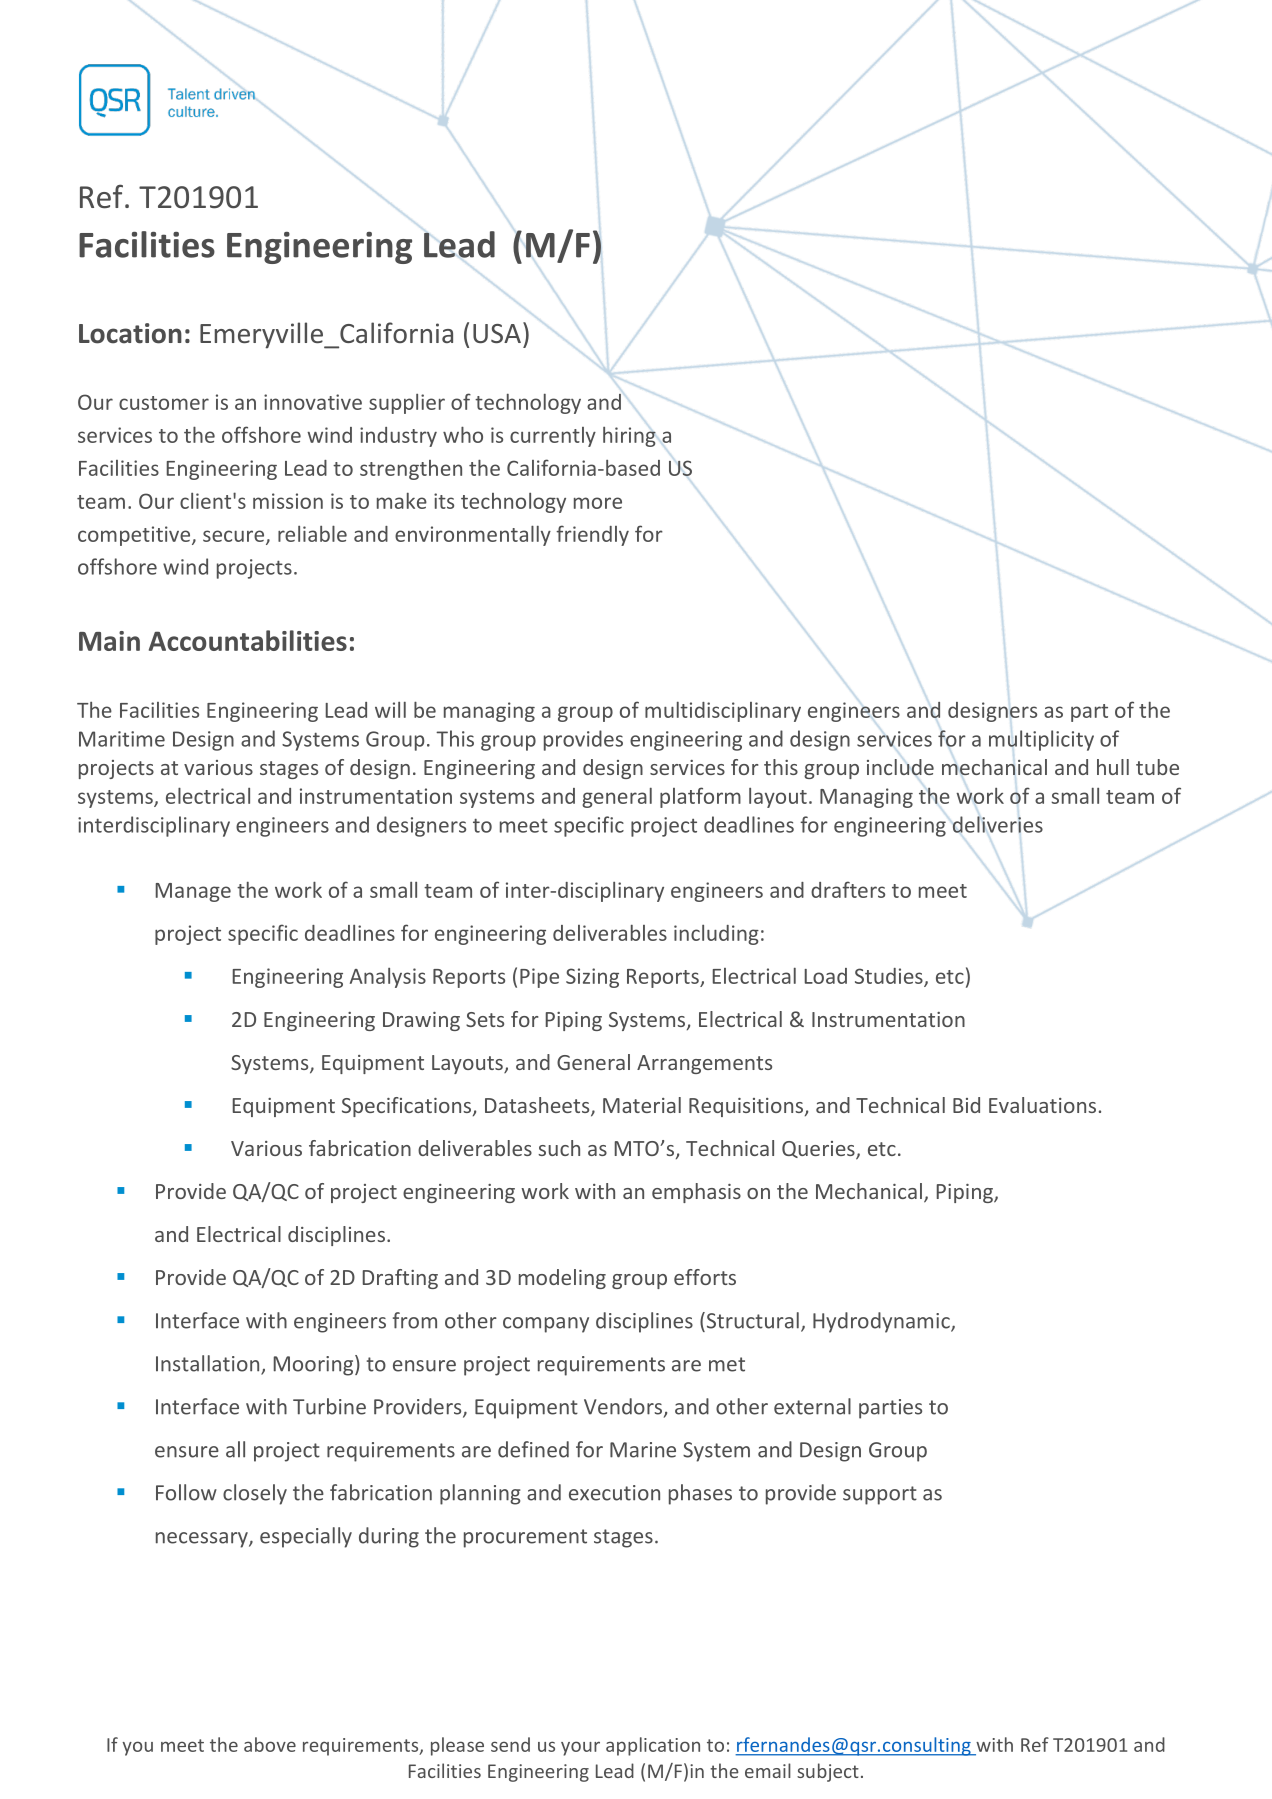 This document has height=1799, width=1272. What do you see at coordinates (164, 403) in the document?
I see `customer` at bounding box center [164, 403].
